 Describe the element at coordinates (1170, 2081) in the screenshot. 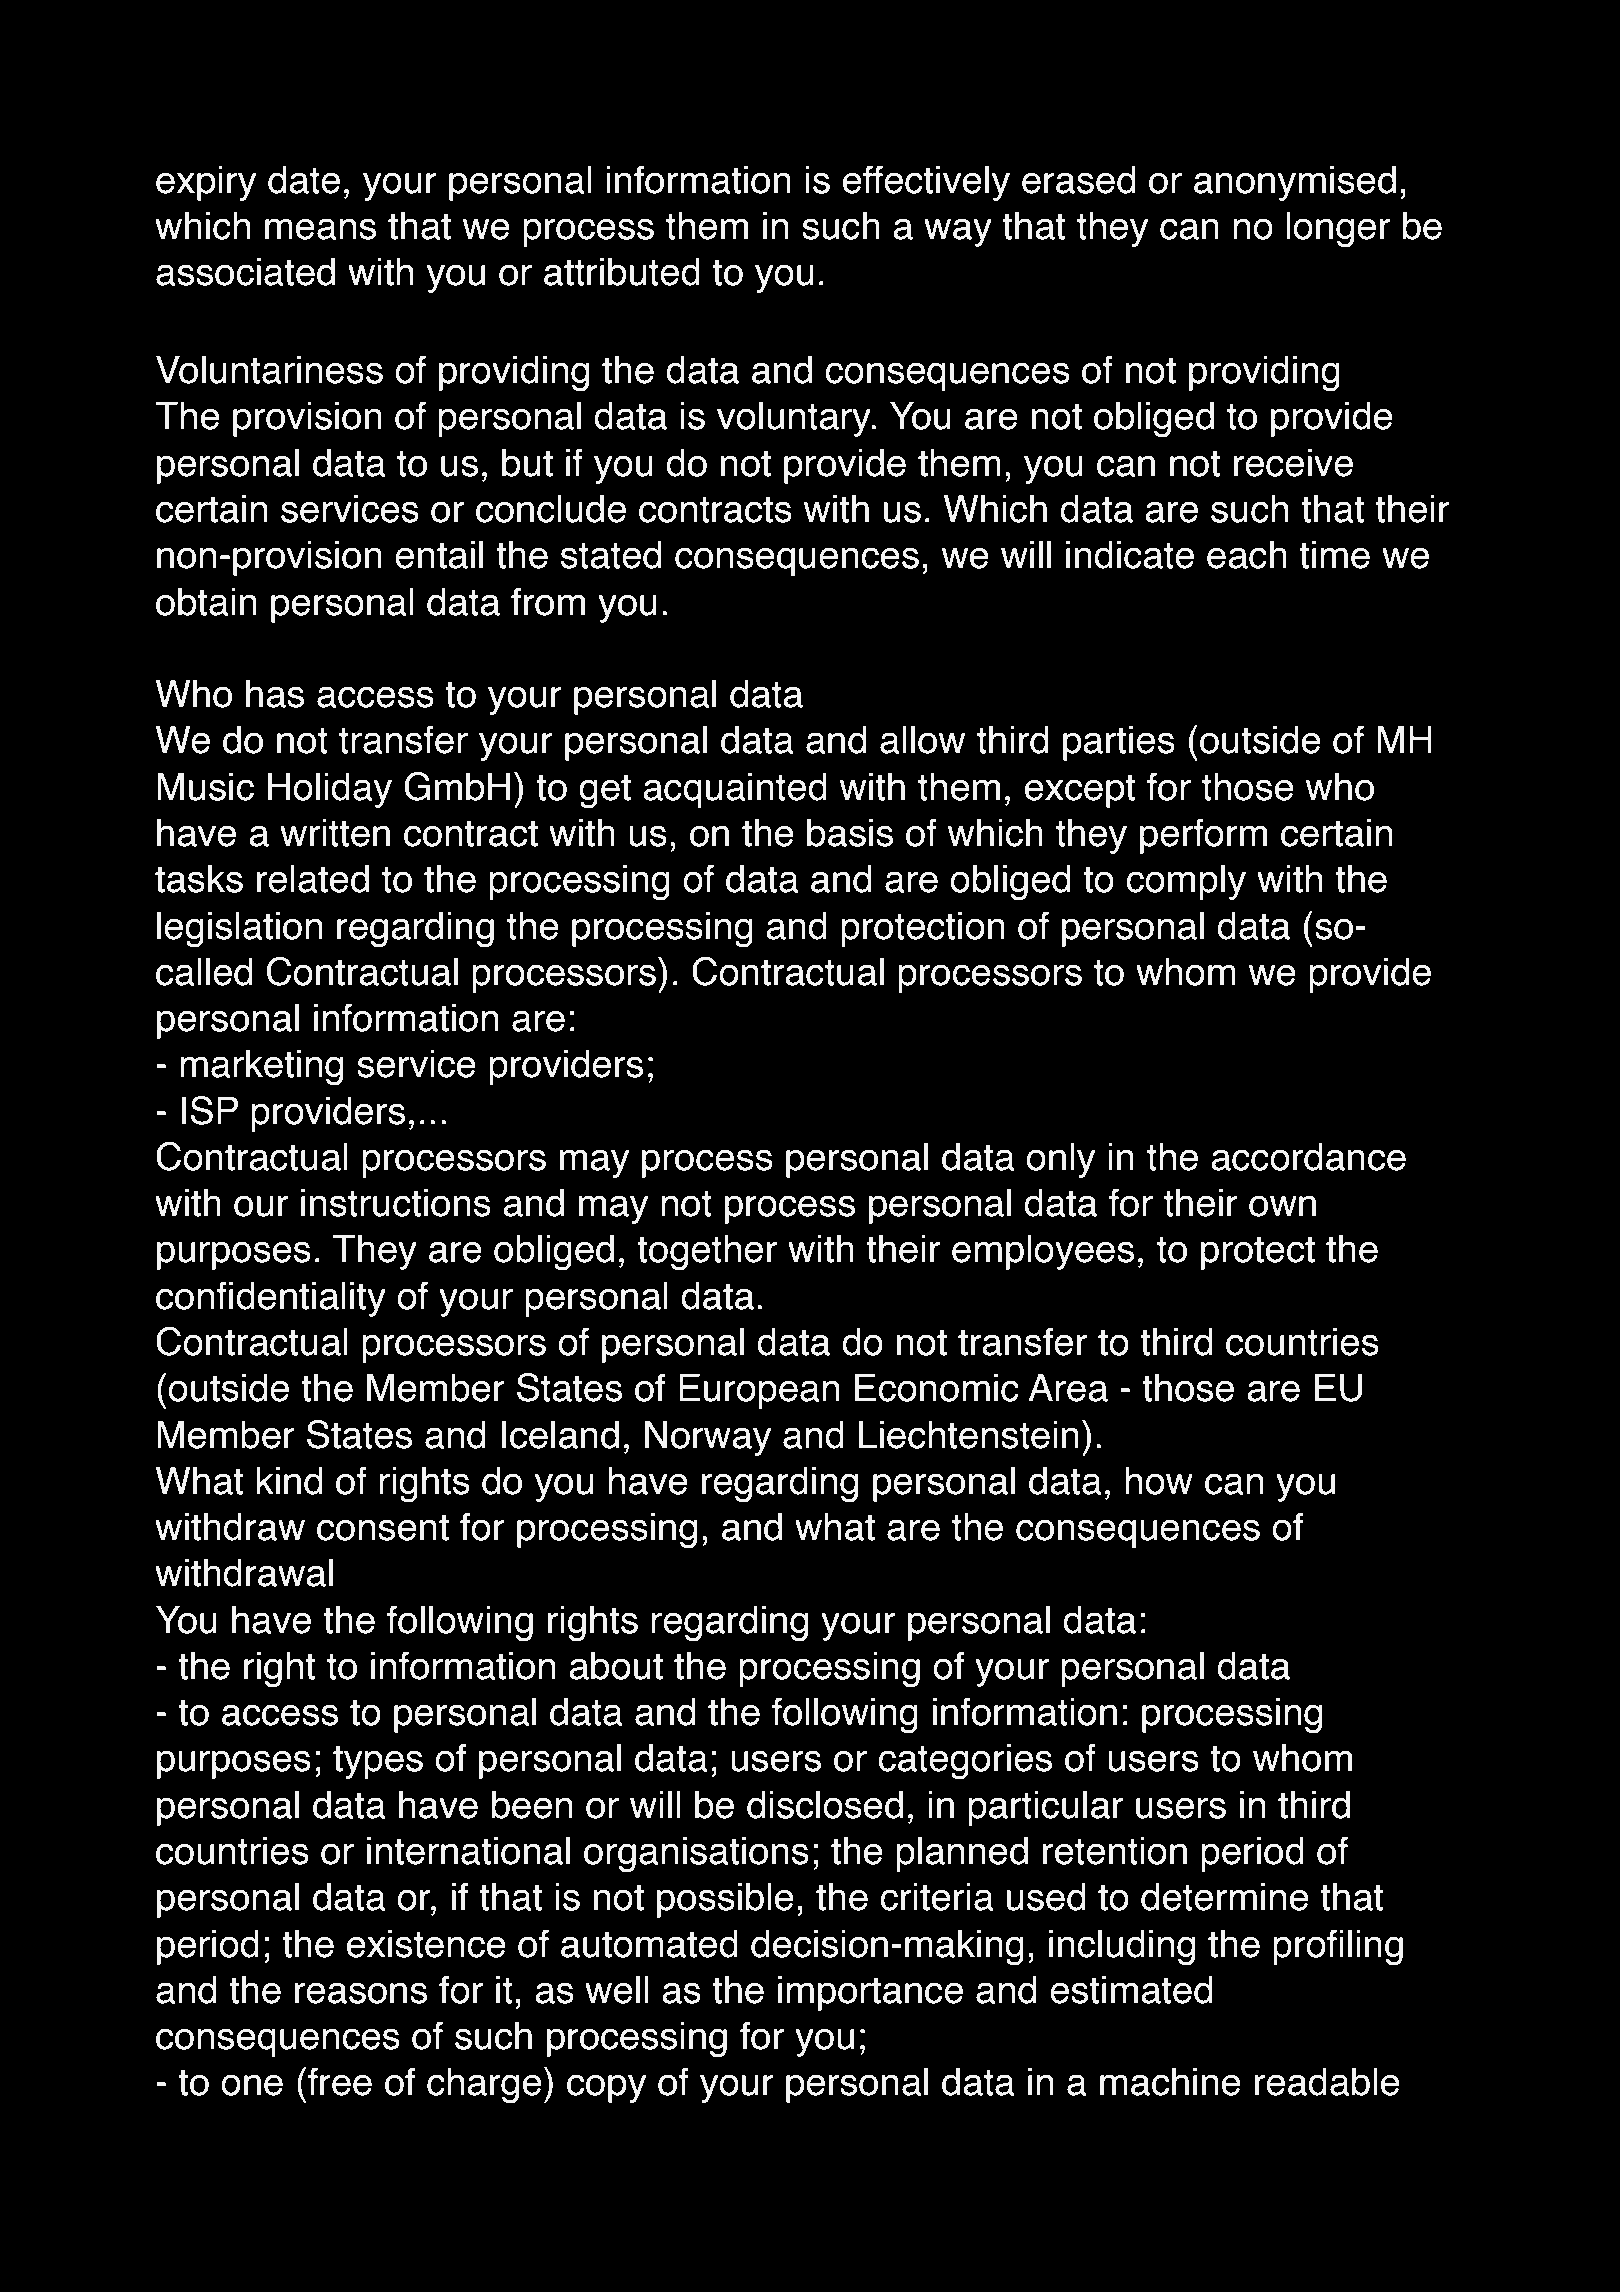

I see `machine` at that location.
